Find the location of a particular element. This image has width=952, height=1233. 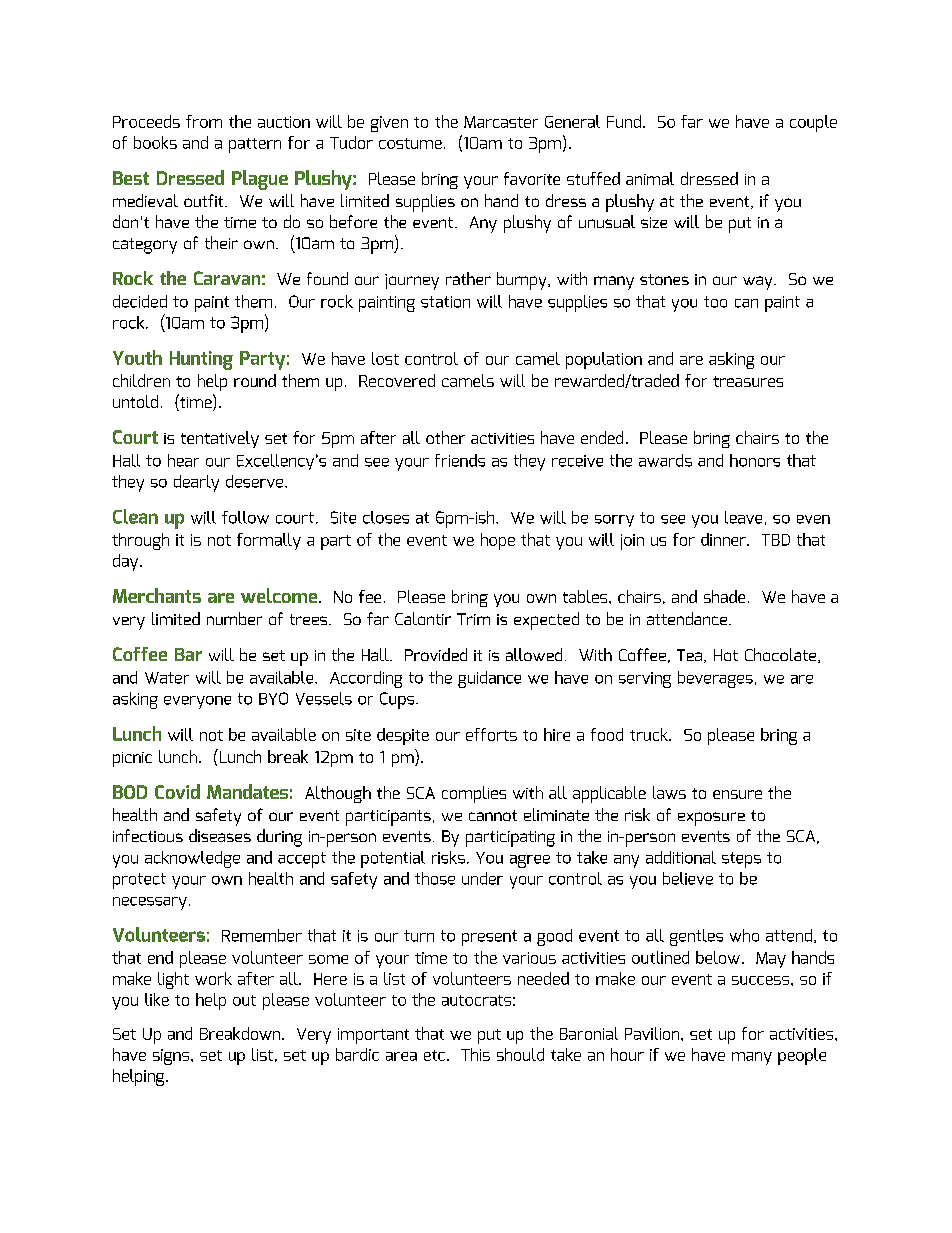

costume is located at coordinates (410, 143).
